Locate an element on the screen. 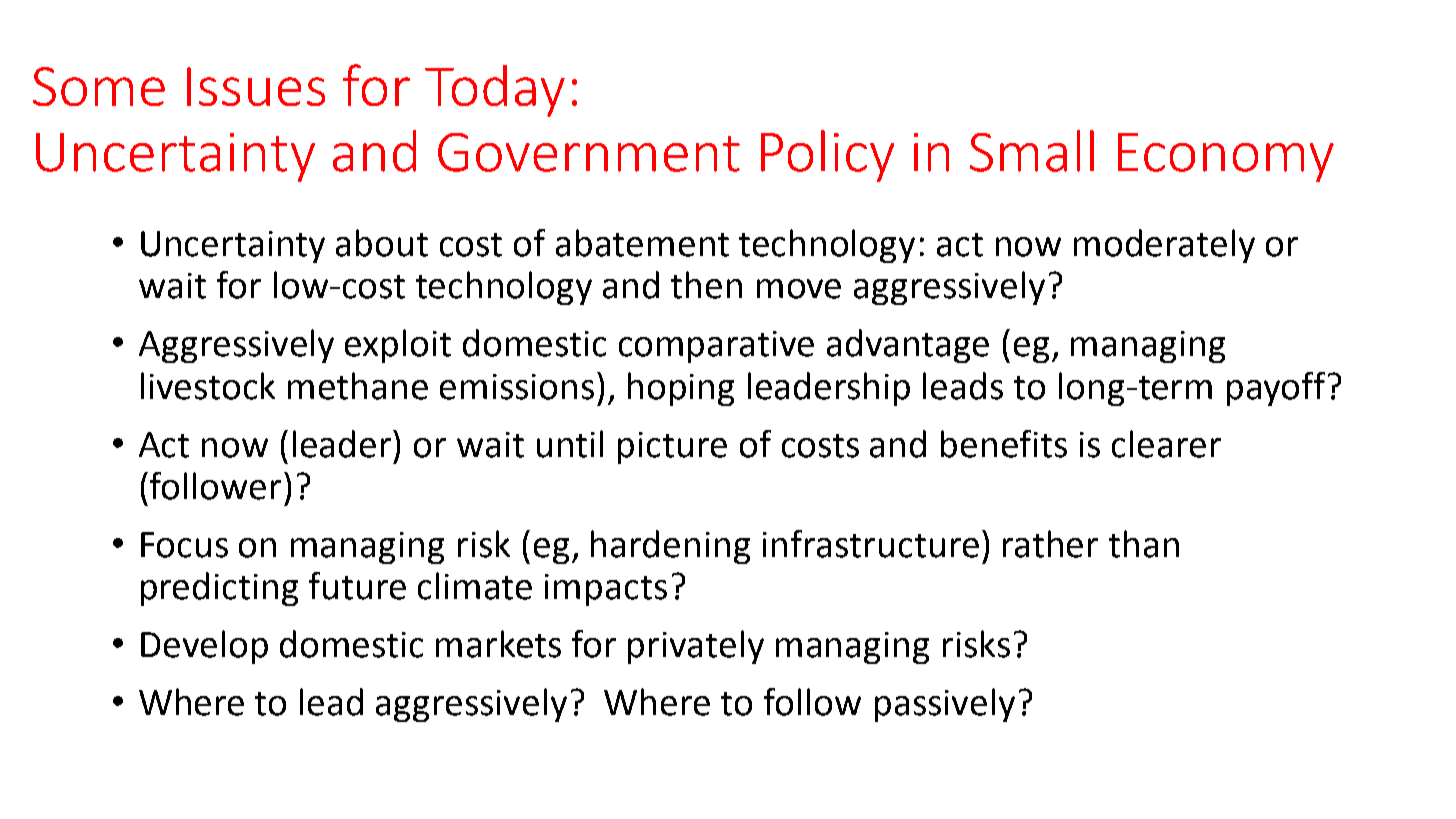 This screenshot has height=819, width=1456. Issues is located at coordinates (256, 86).
